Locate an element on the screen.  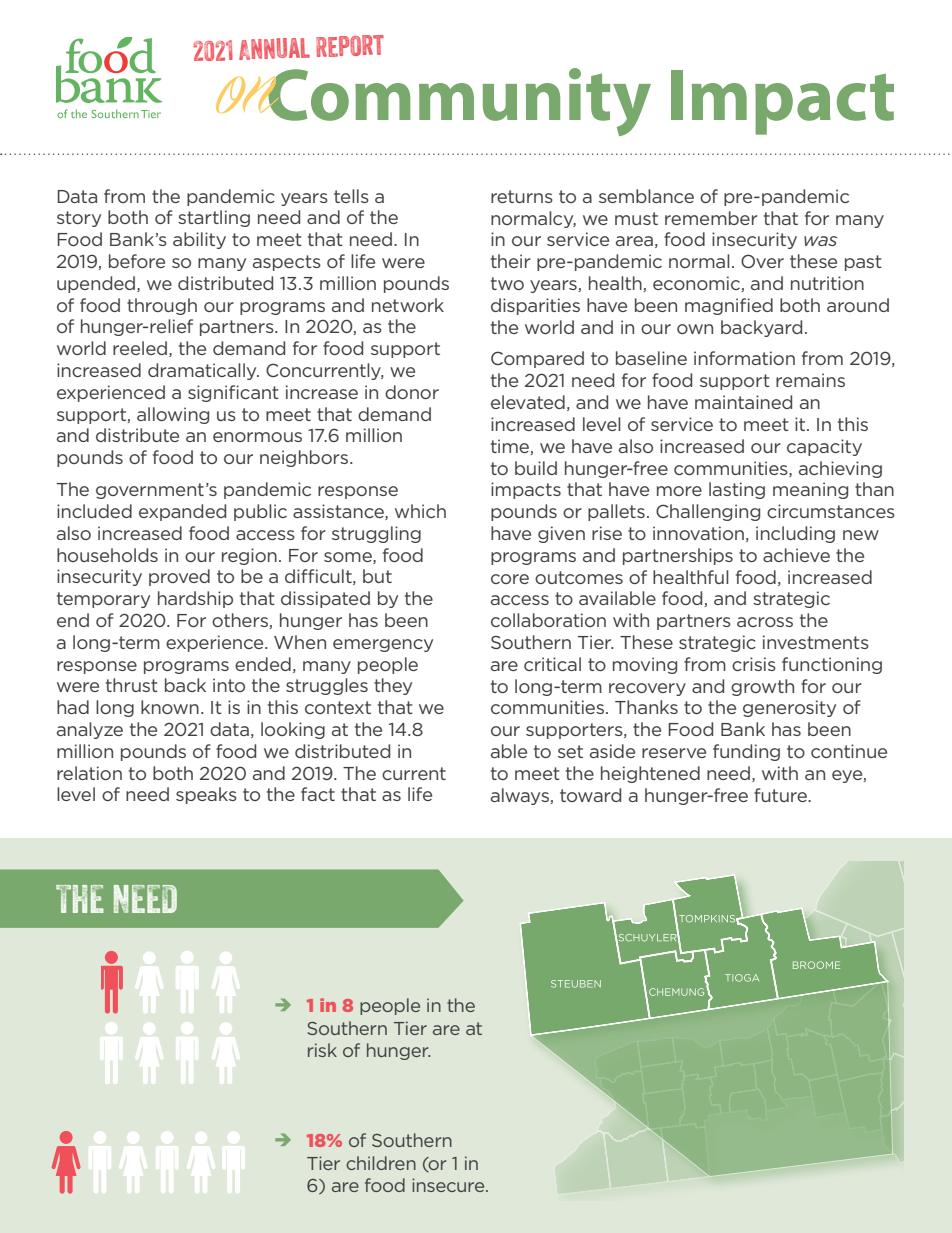
expanded is located at coordinates (182, 512).
